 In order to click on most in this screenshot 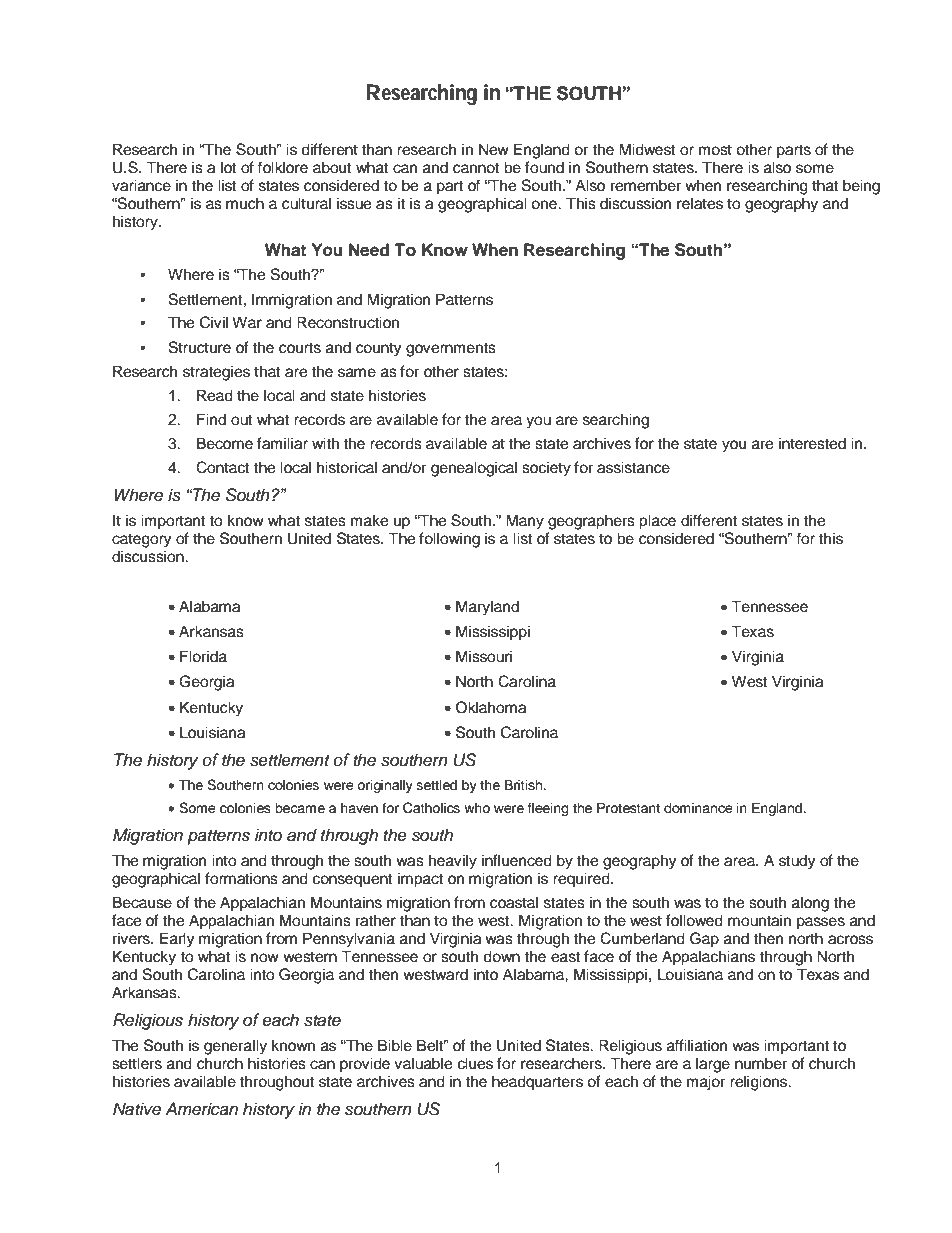, I will do `click(715, 150)`.
